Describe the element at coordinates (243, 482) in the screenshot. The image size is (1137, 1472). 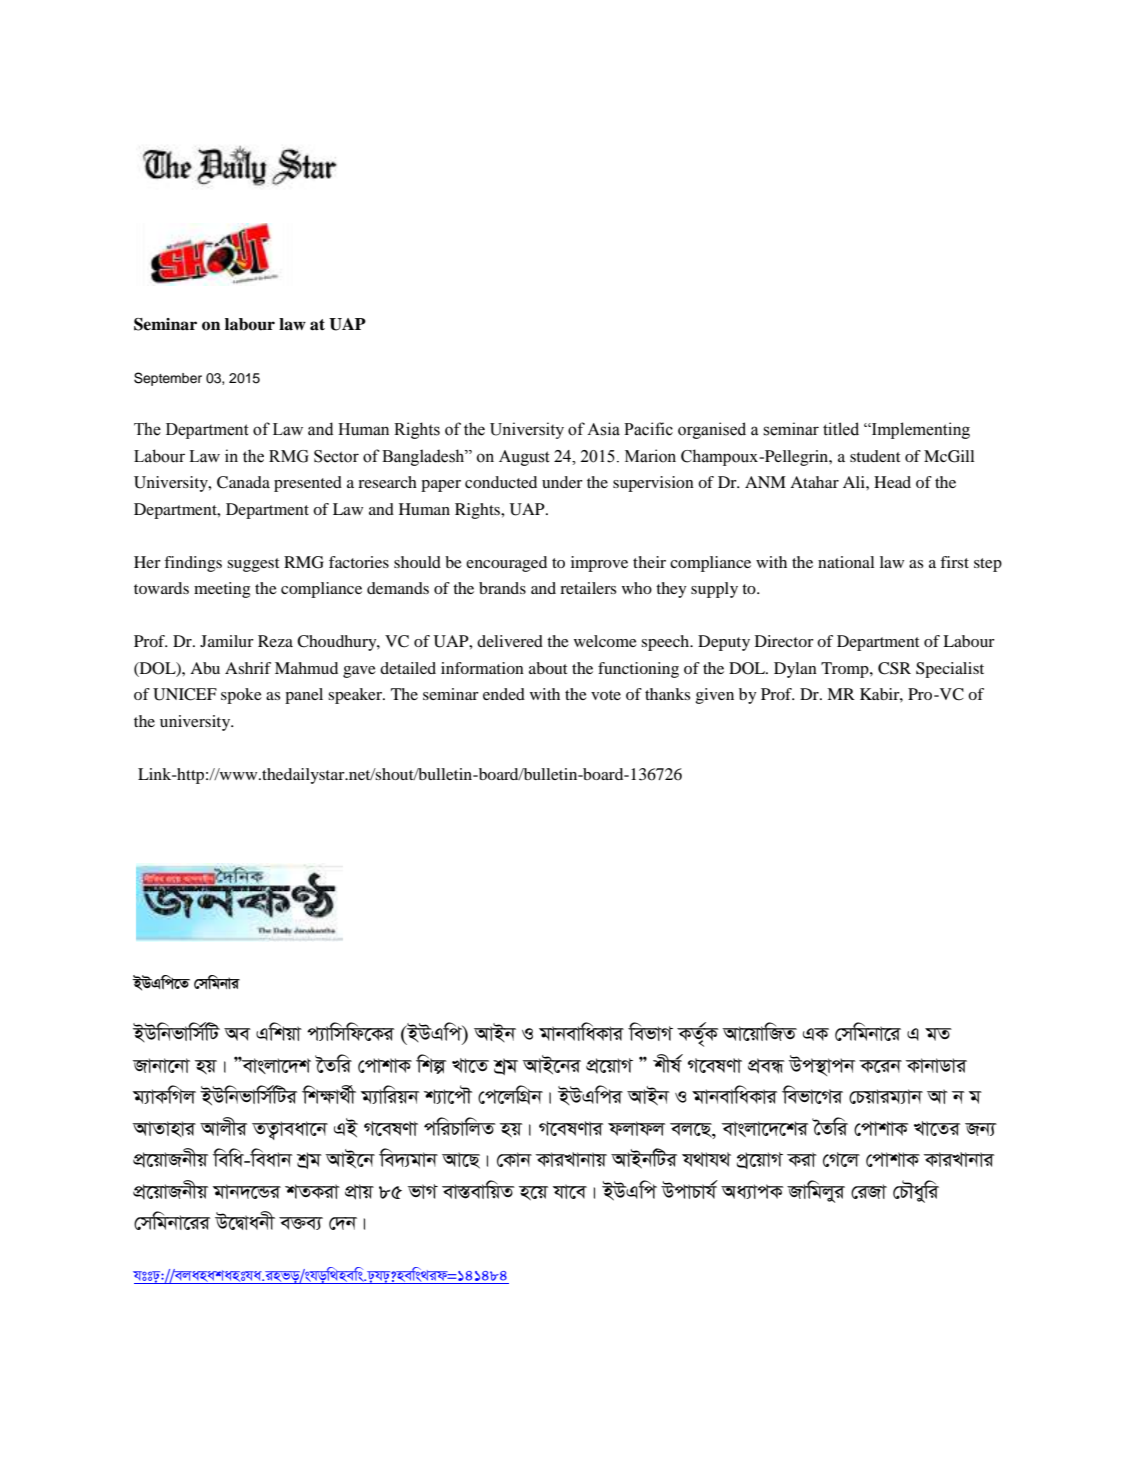
I see `Canada` at that location.
